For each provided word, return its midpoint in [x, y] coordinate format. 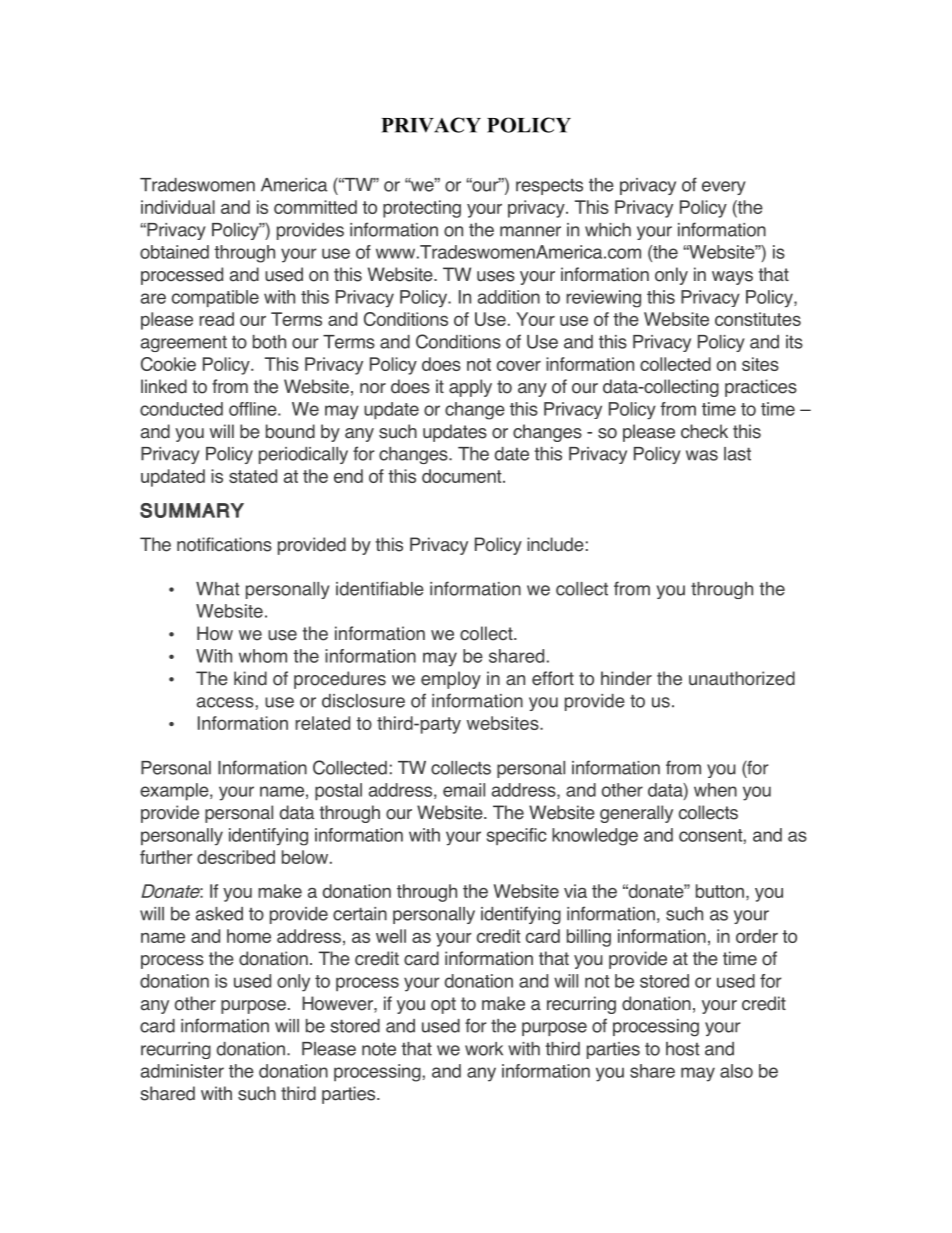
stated [253, 476]
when [715, 790]
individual [178, 207]
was [702, 455]
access [225, 702]
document [463, 476]
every [724, 188]
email [464, 790]
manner [530, 231]
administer [182, 1071]
